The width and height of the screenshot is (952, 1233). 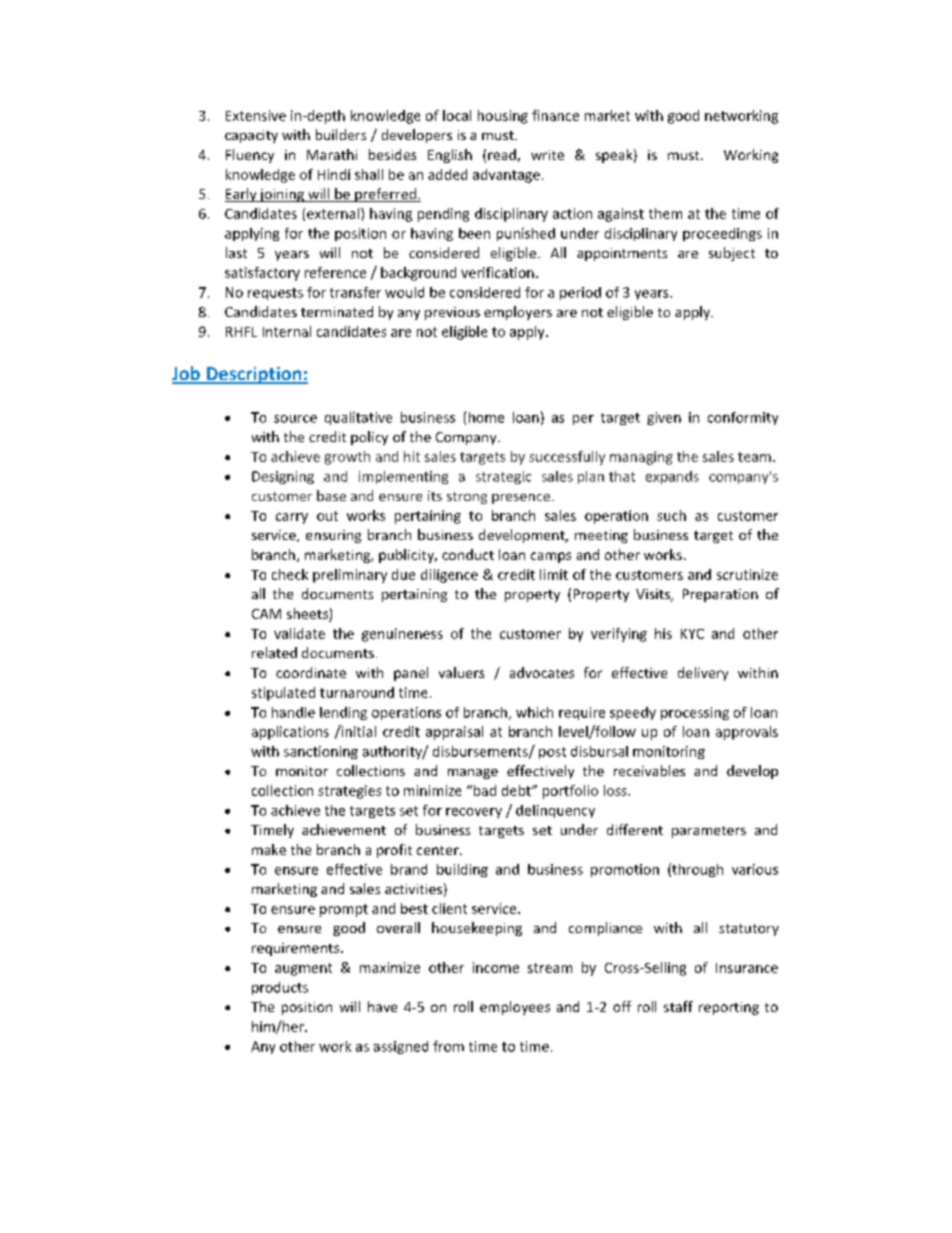 What do you see at coordinates (450, 156) in the screenshot?
I see `English` at bounding box center [450, 156].
